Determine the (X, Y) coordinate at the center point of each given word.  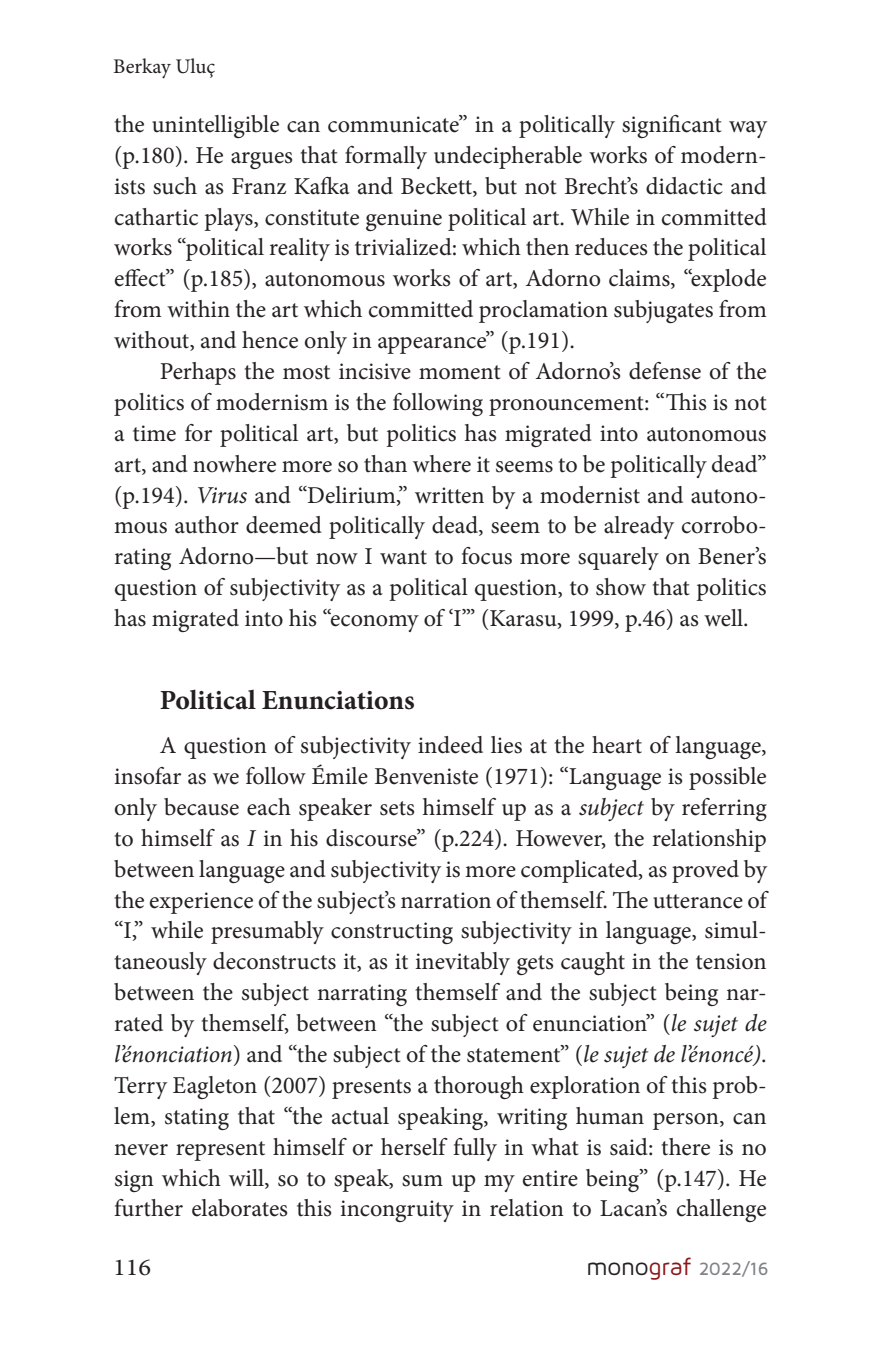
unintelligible (215, 126)
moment (459, 372)
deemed (284, 525)
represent (220, 1151)
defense (665, 371)
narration (446, 900)
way (748, 129)
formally (386, 157)
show (621, 587)
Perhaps (198, 373)
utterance (698, 901)
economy (374, 622)
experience (201, 903)
